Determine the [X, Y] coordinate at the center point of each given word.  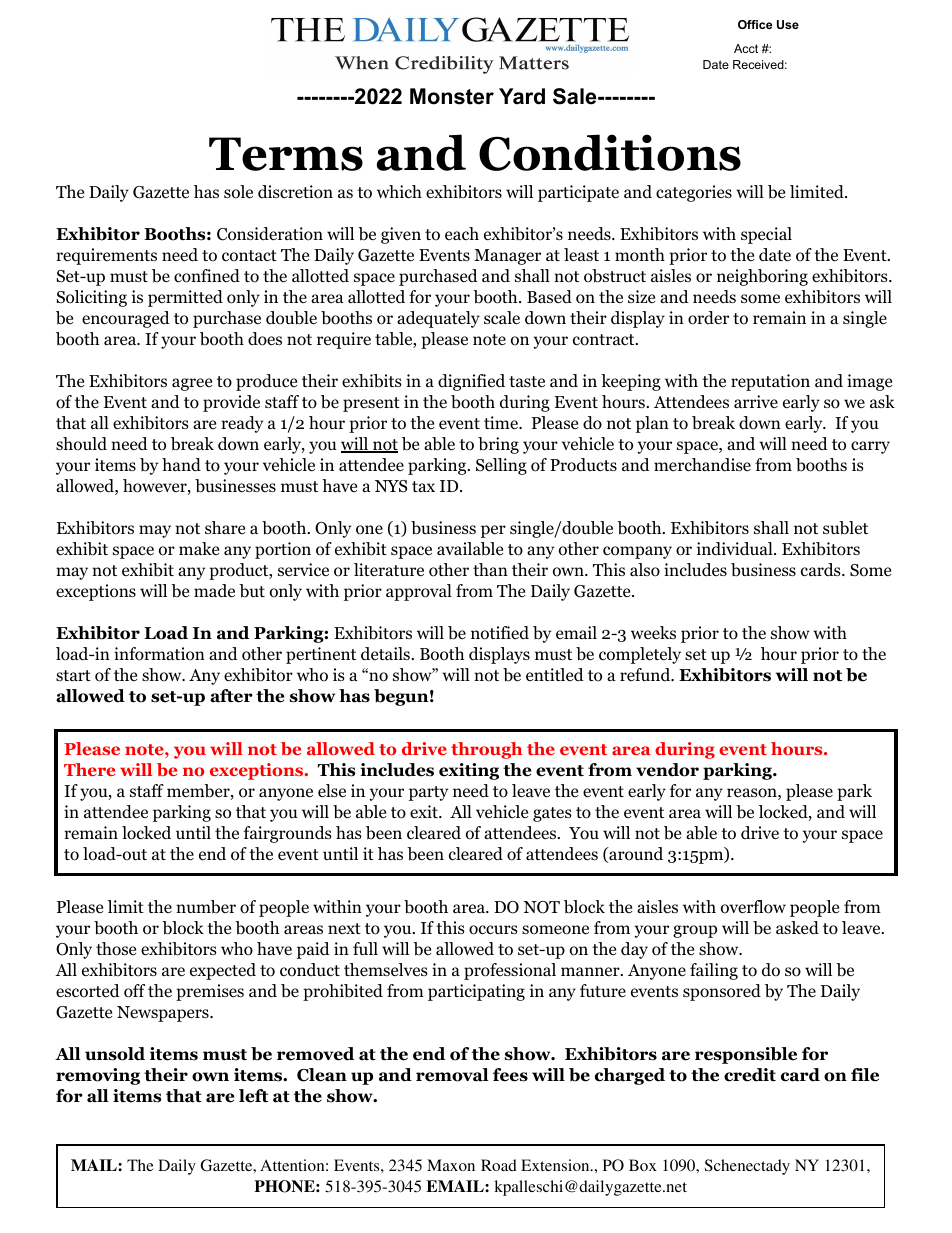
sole [238, 192]
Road [499, 1165]
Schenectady [747, 1167]
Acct [746, 48]
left [253, 1096]
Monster [452, 96]
